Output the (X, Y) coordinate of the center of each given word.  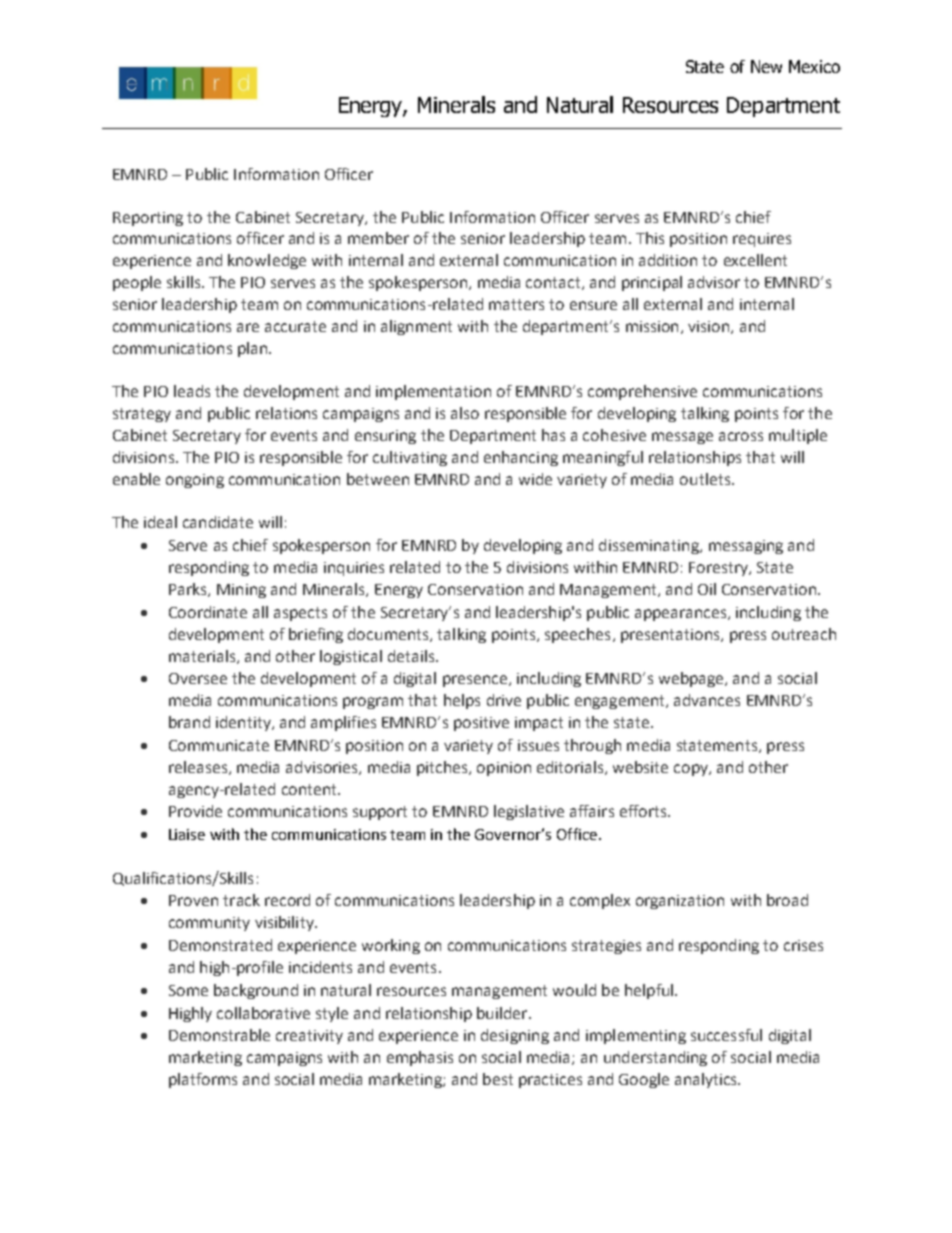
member (378, 238)
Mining (241, 591)
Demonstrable (219, 1035)
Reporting (148, 219)
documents (389, 635)
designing (515, 1036)
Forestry (719, 569)
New (766, 66)
